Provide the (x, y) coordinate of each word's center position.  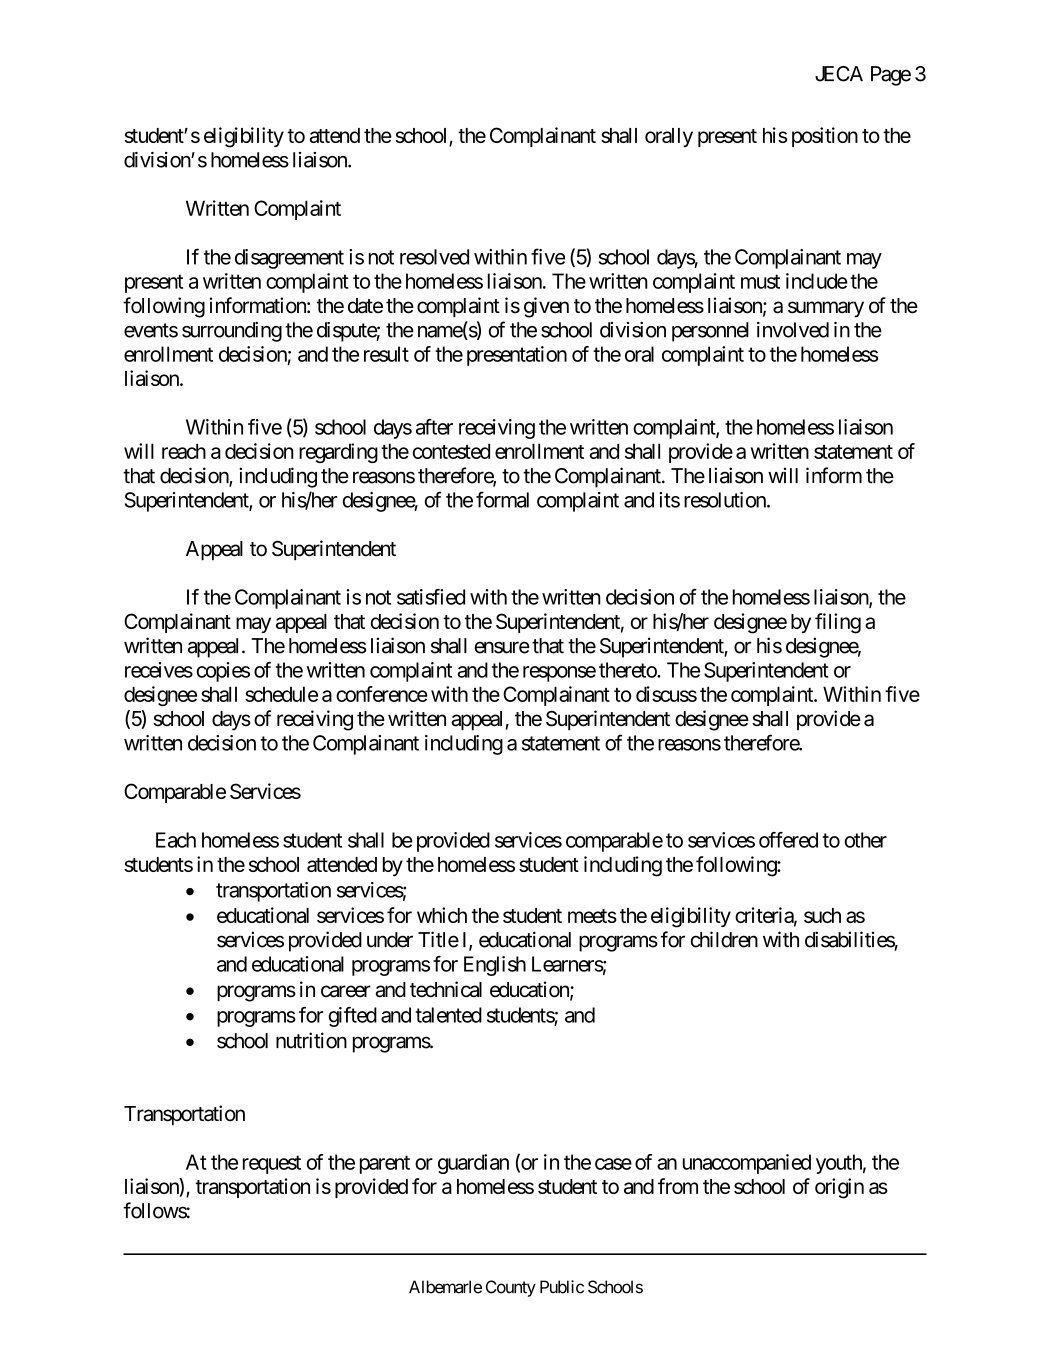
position (825, 137)
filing (838, 623)
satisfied (431, 597)
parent (385, 1164)
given (546, 307)
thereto (628, 670)
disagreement (289, 259)
